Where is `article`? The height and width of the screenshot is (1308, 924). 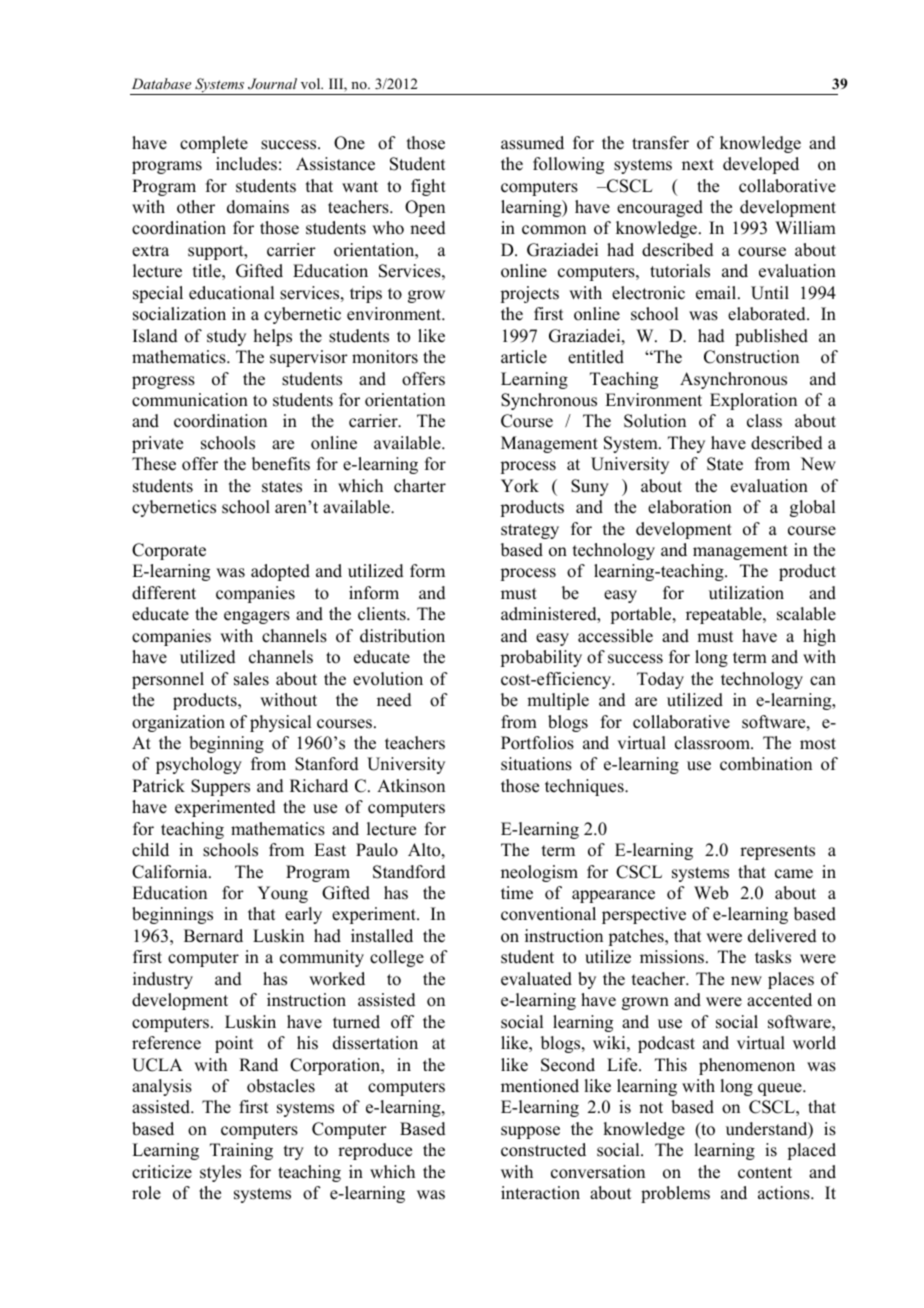 article is located at coordinates (524, 357).
